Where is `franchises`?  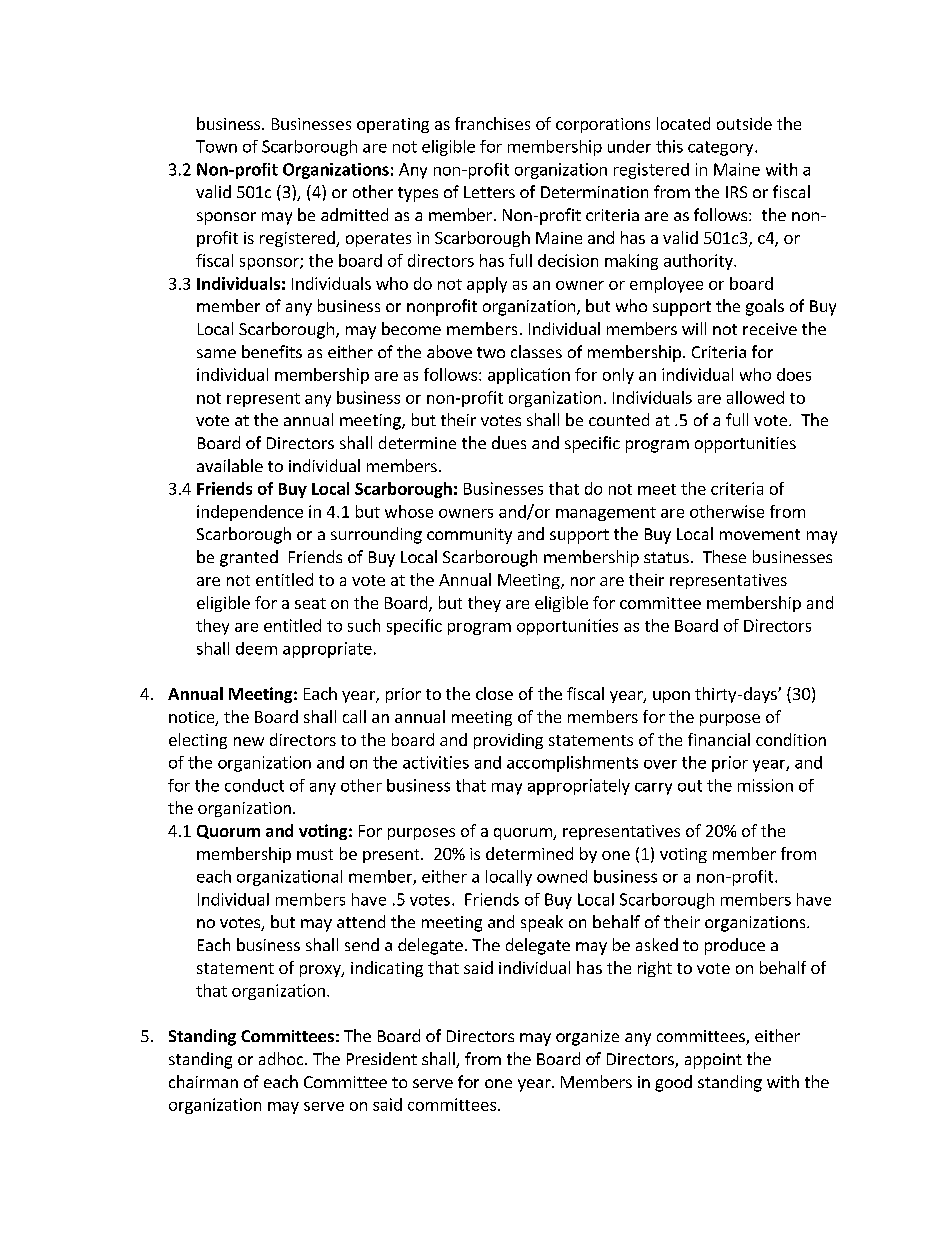 franchises is located at coordinates (492, 123).
